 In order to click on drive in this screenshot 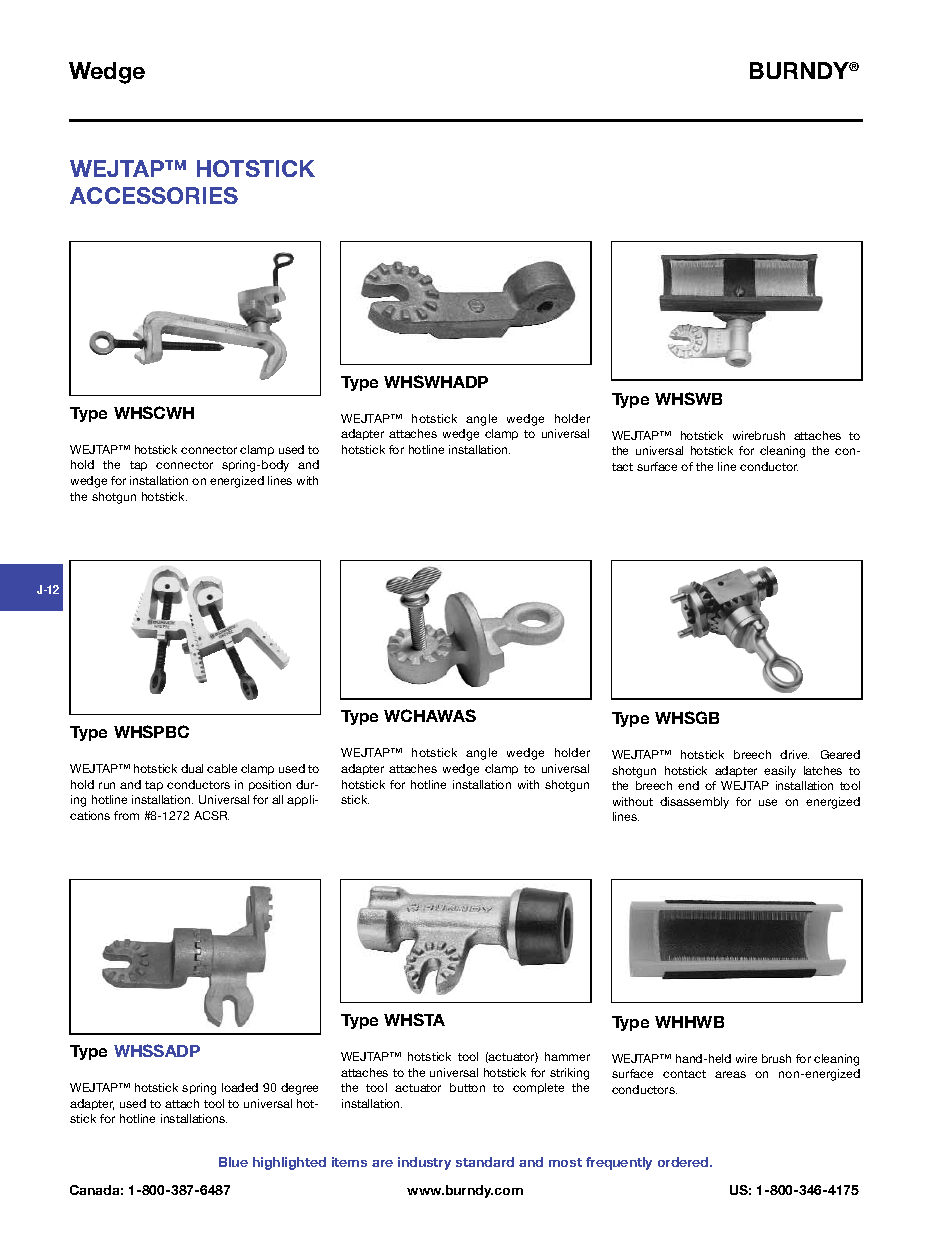, I will do `click(794, 754)`.
